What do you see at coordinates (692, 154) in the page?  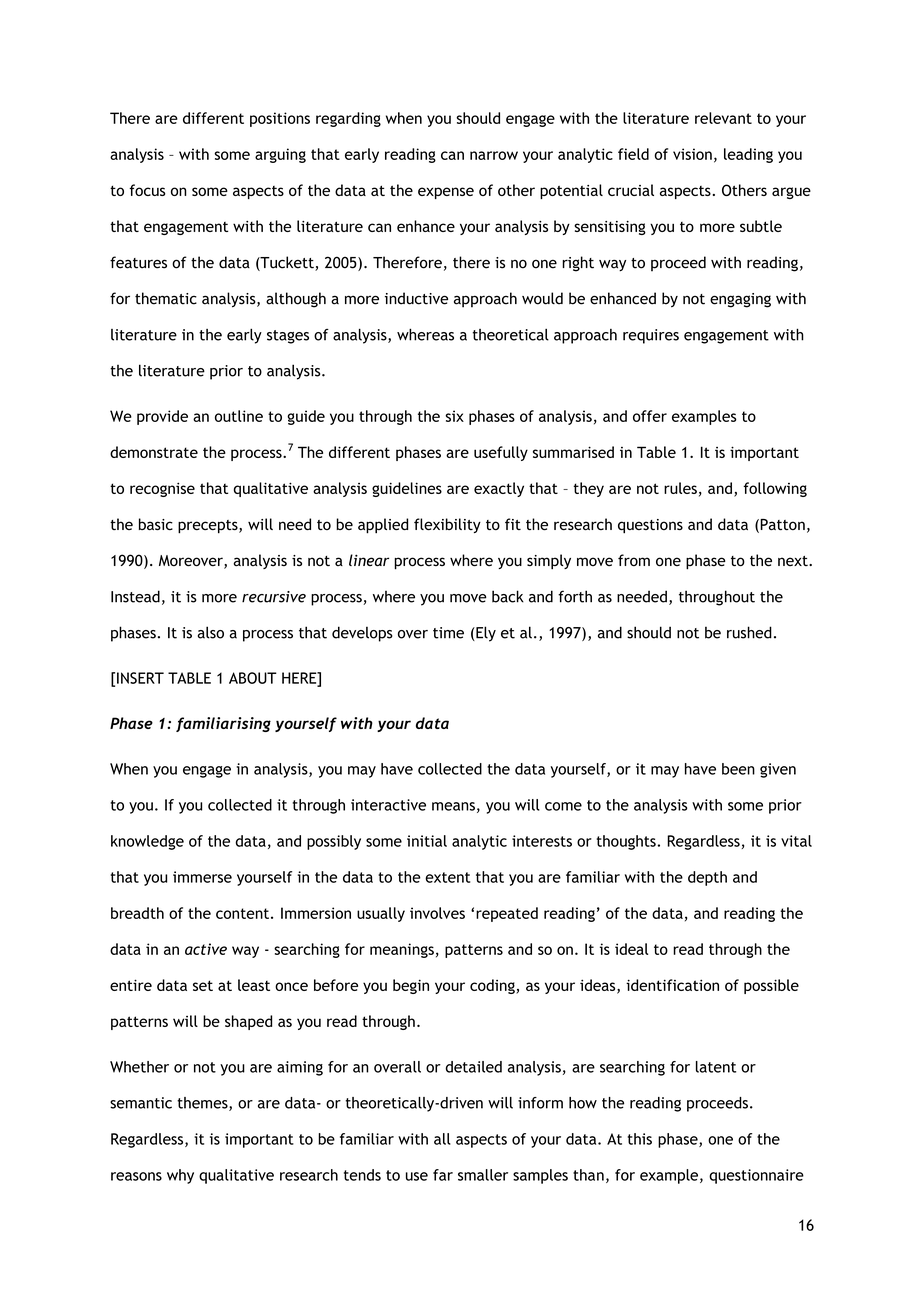 I see `vision` at bounding box center [692, 154].
